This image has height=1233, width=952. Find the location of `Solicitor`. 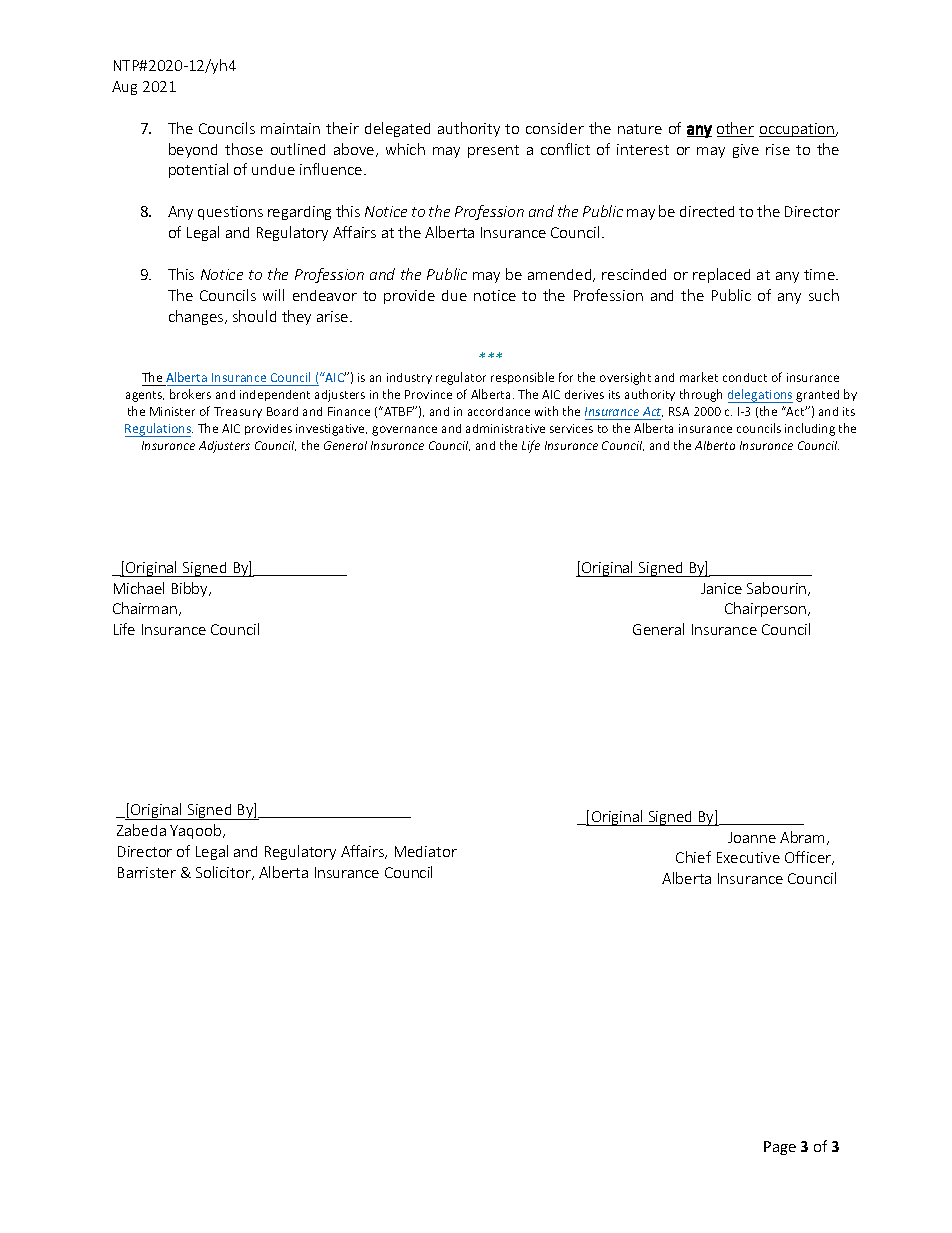

Solicitor is located at coordinates (224, 873).
